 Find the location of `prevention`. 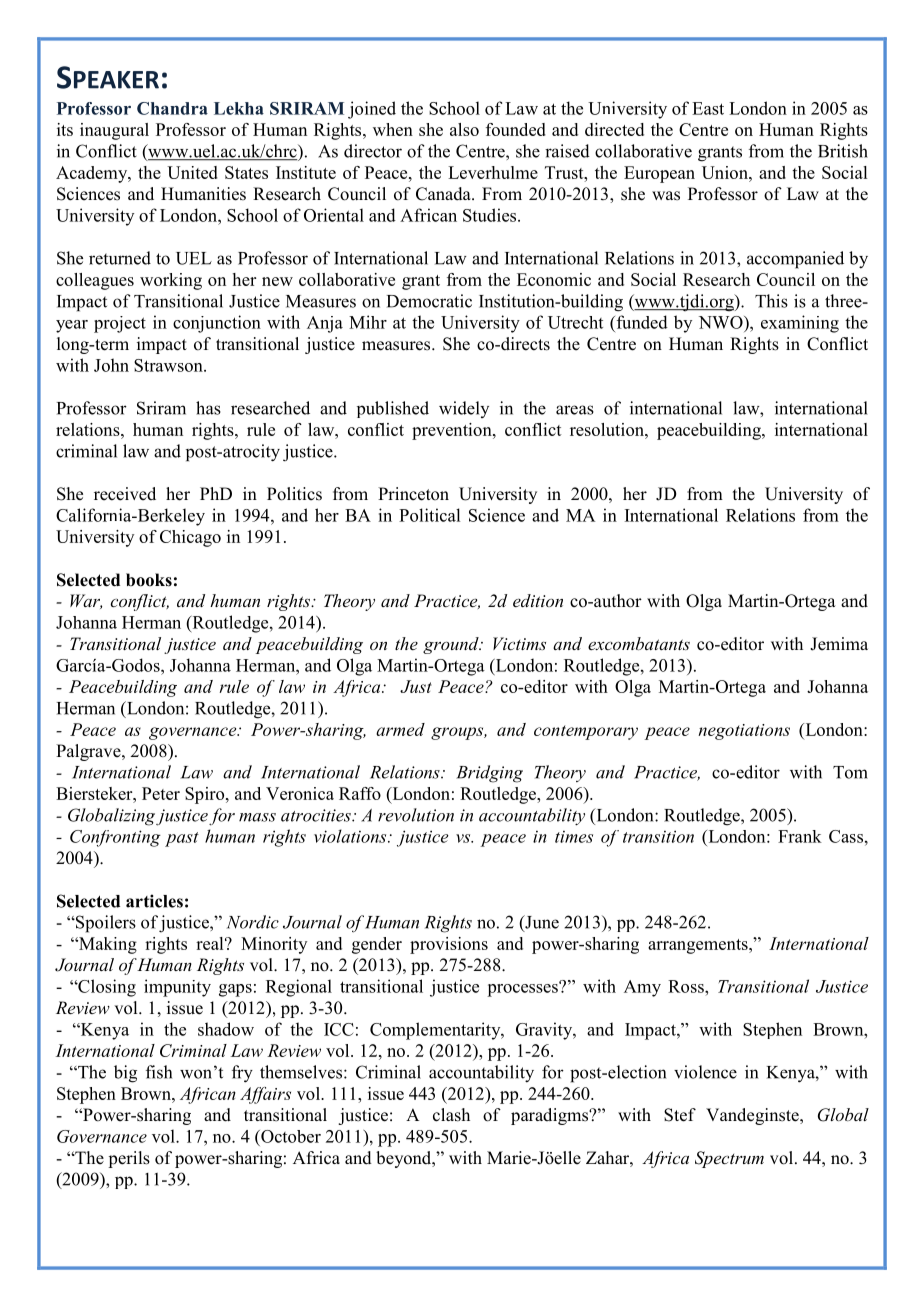

prevention is located at coordinates (453, 431).
